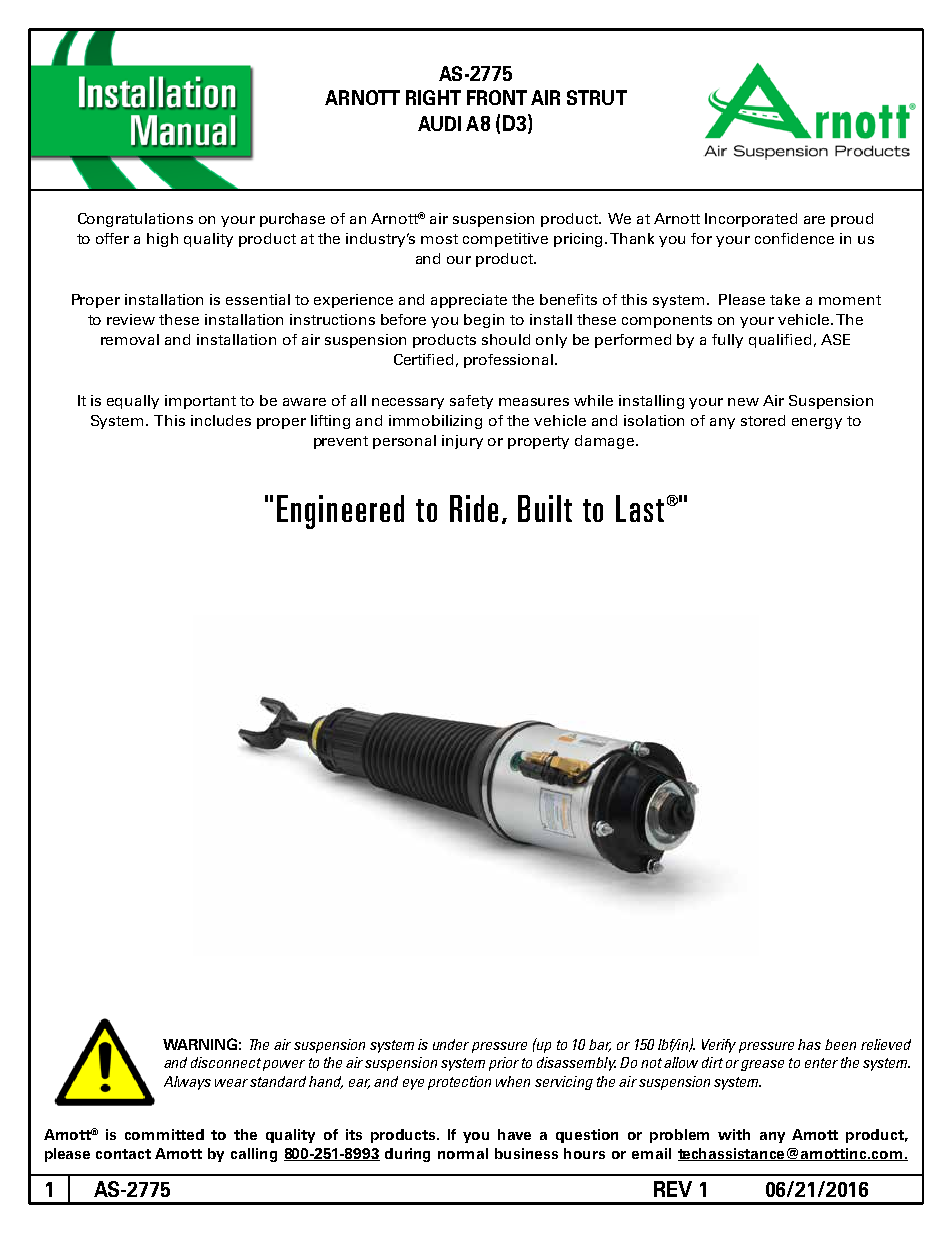 The image size is (952, 1233). What do you see at coordinates (497, 97) in the page?
I see `FRONT` at bounding box center [497, 97].
